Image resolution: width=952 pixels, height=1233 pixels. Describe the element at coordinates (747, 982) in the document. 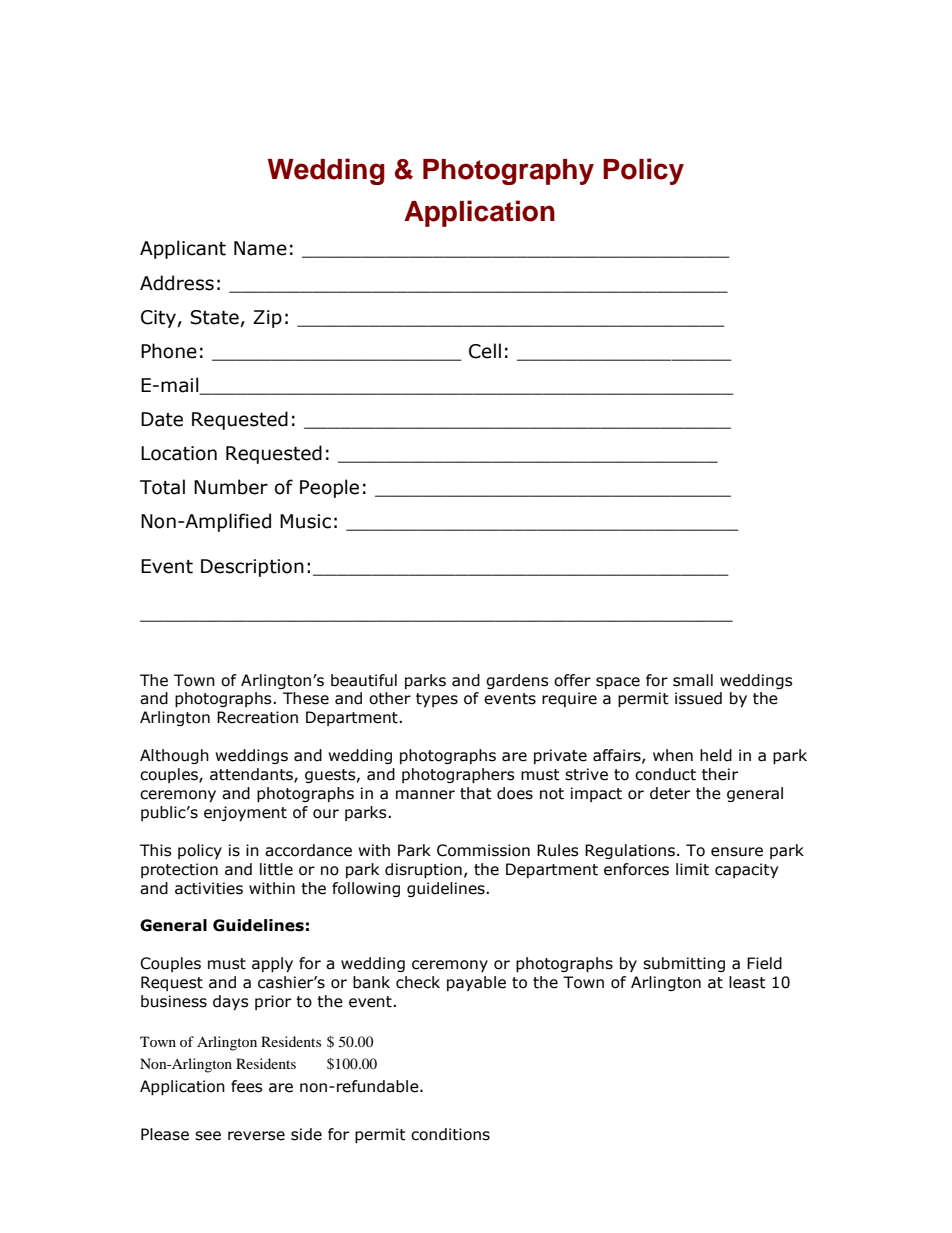

I see `least` at that location.
